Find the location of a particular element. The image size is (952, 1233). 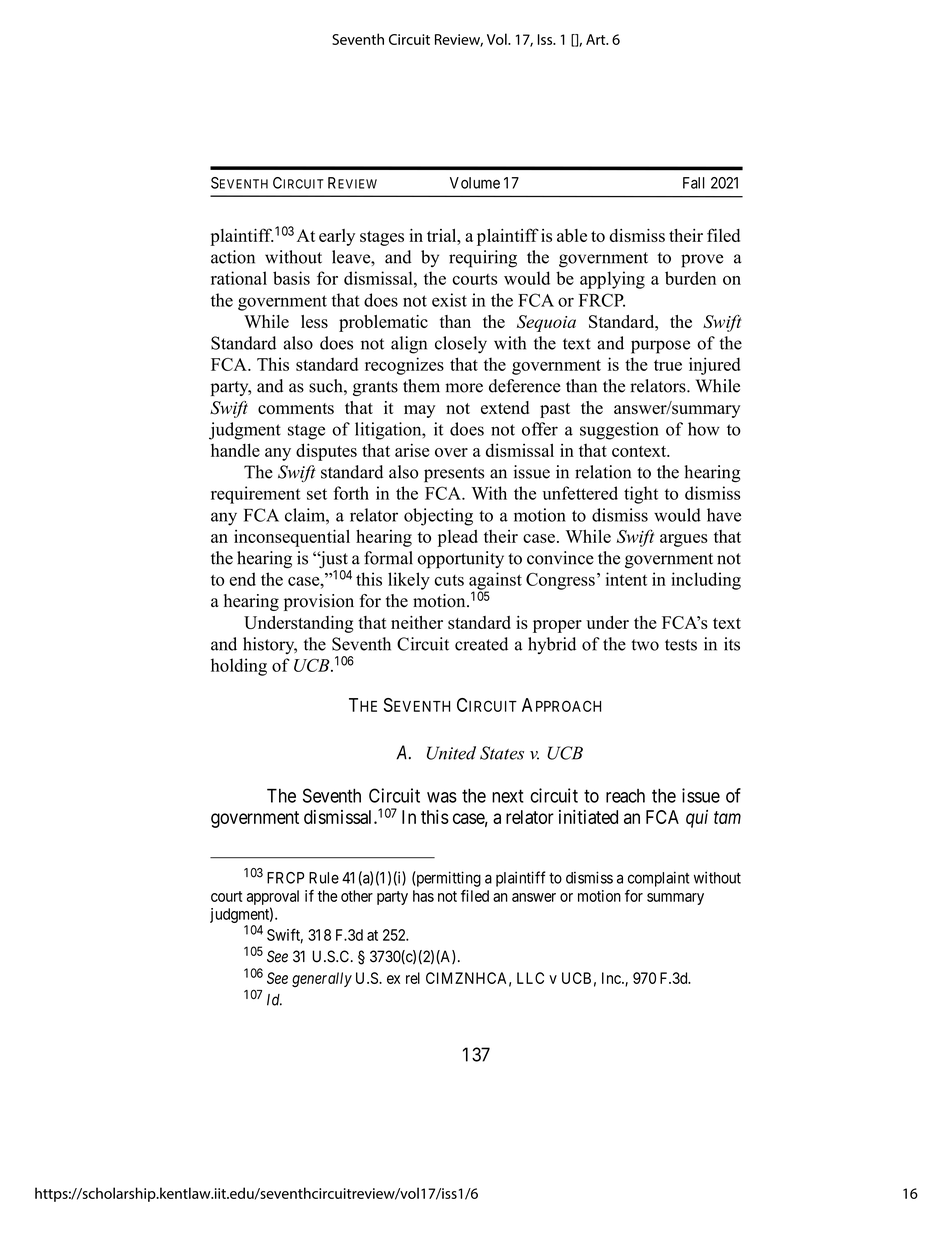

early is located at coordinates (337, 237).
